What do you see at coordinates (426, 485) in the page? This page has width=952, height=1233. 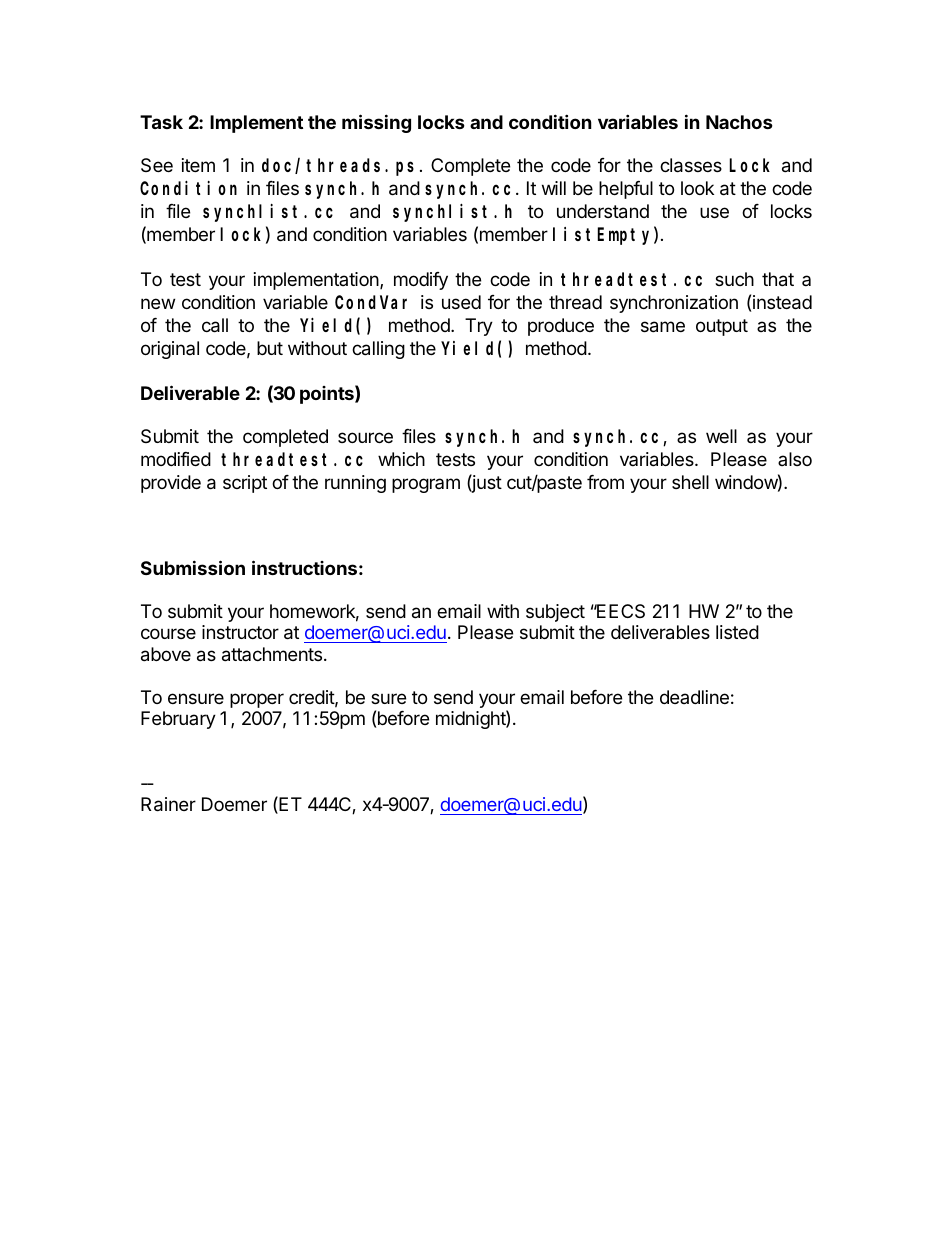 I see `program` at bounding box center [426, 485].
